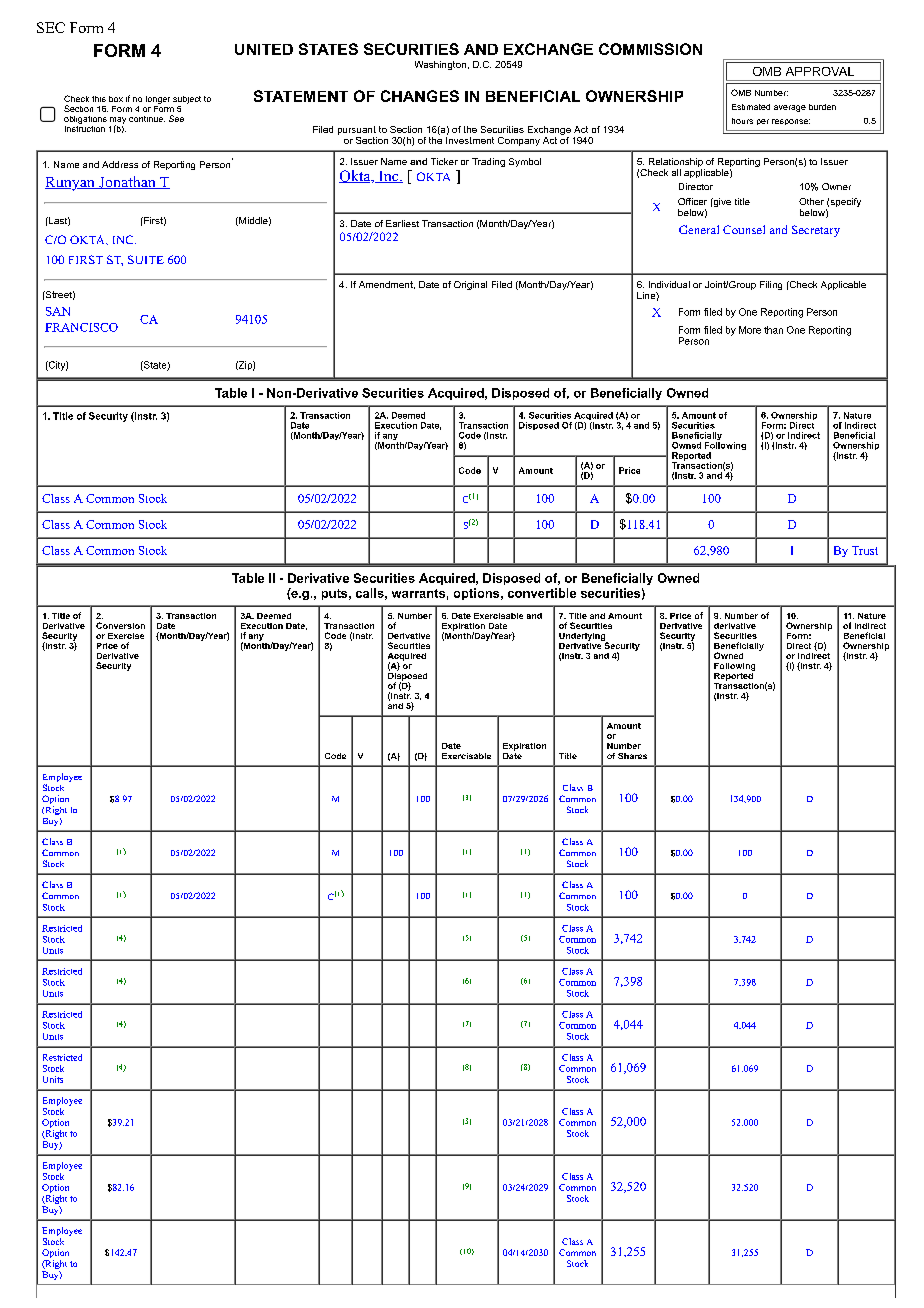  Describe the element at coordinates (470, 285) in the image. I see `Original` at that location.
